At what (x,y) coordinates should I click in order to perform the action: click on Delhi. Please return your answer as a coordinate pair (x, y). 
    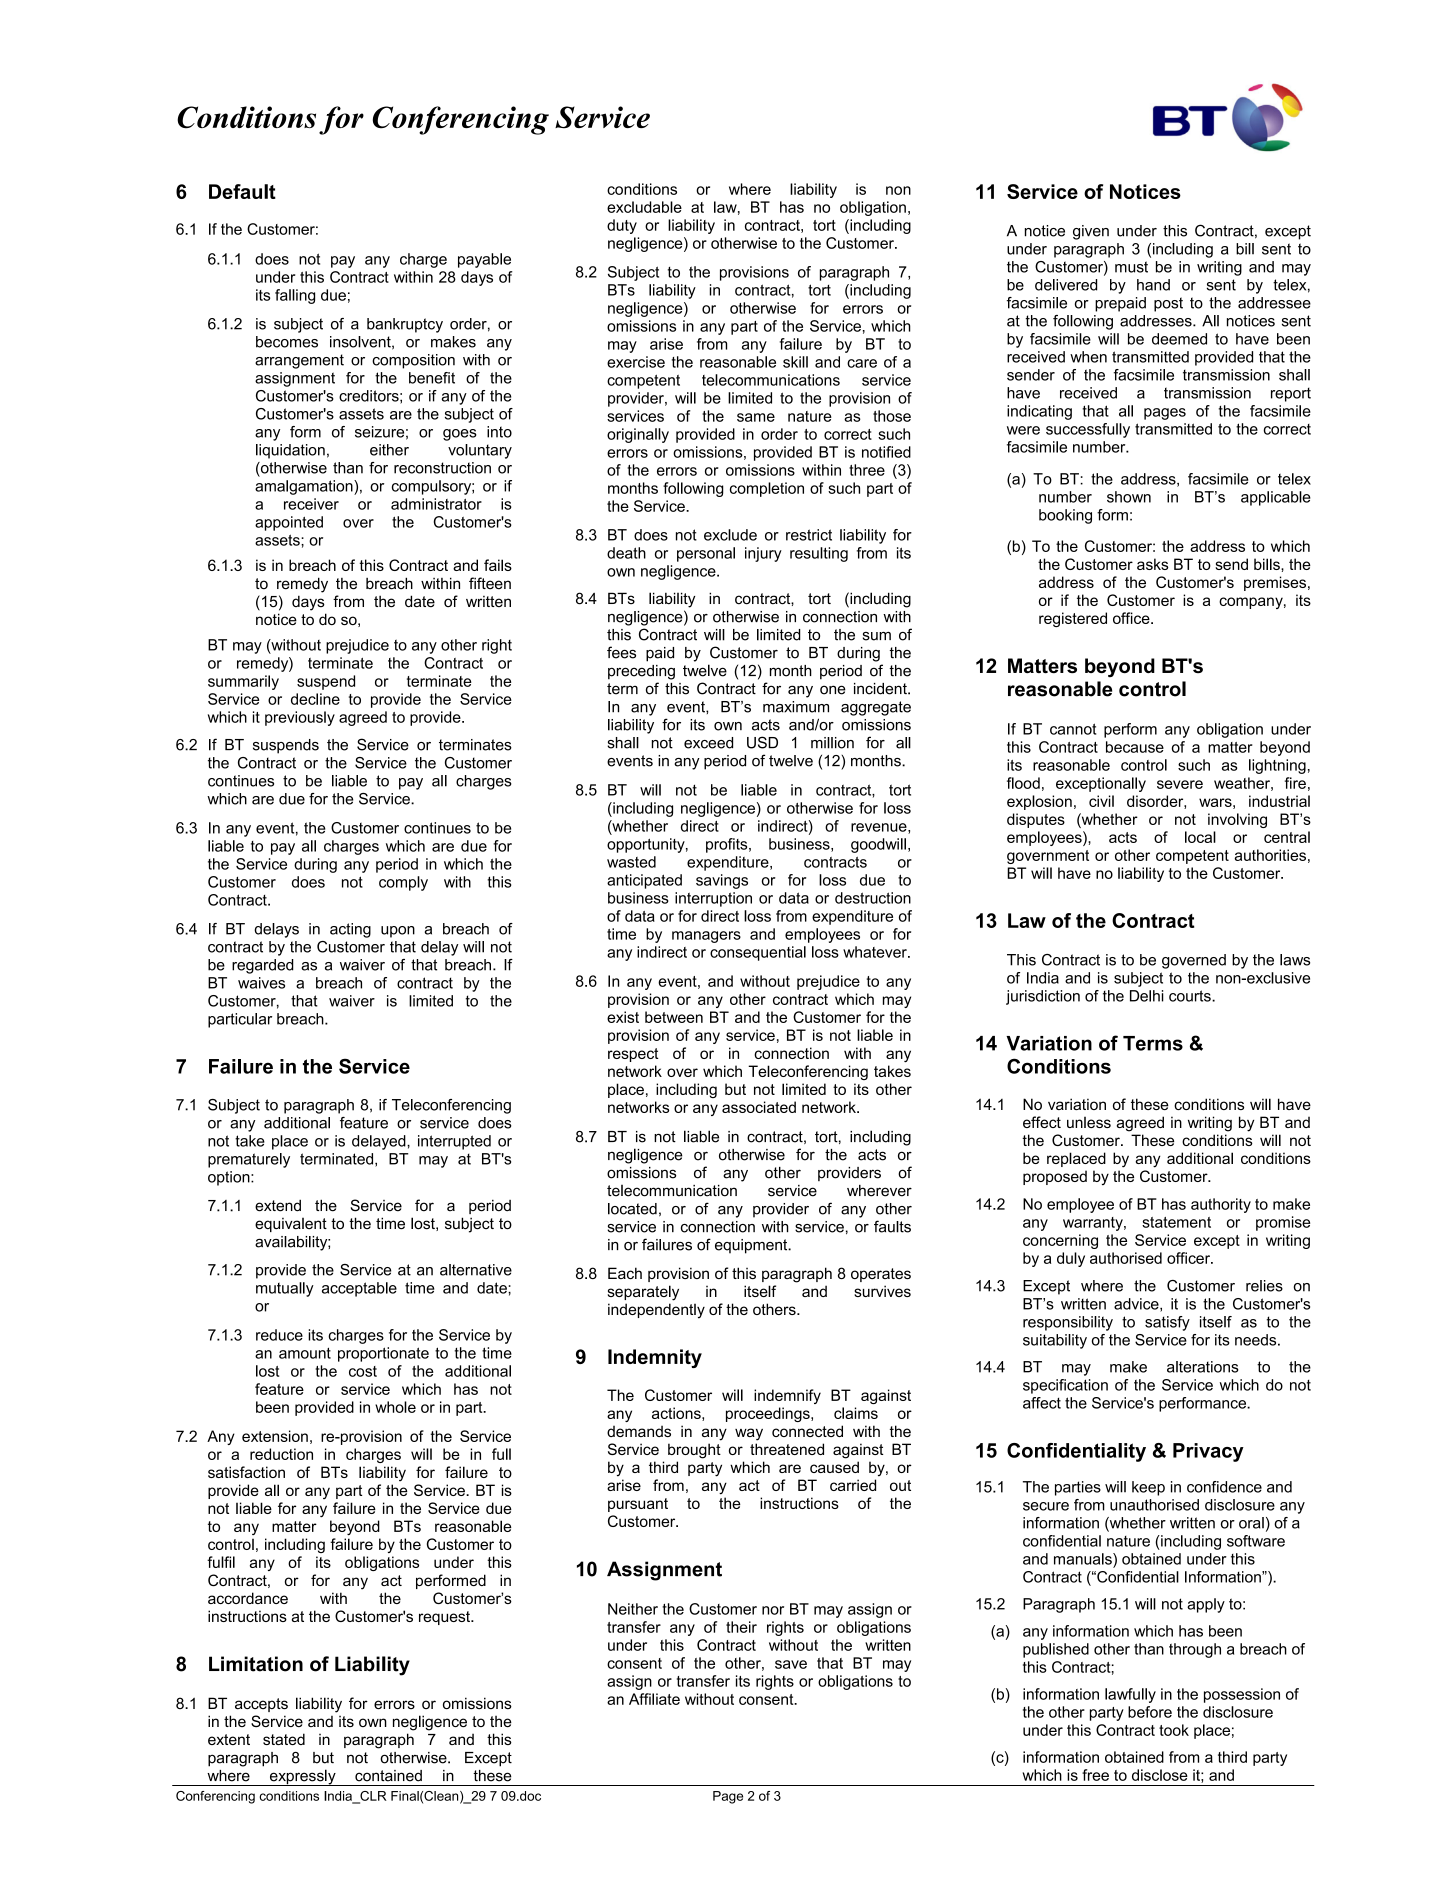
    Looking at the image, I should click on (1147, 996).
